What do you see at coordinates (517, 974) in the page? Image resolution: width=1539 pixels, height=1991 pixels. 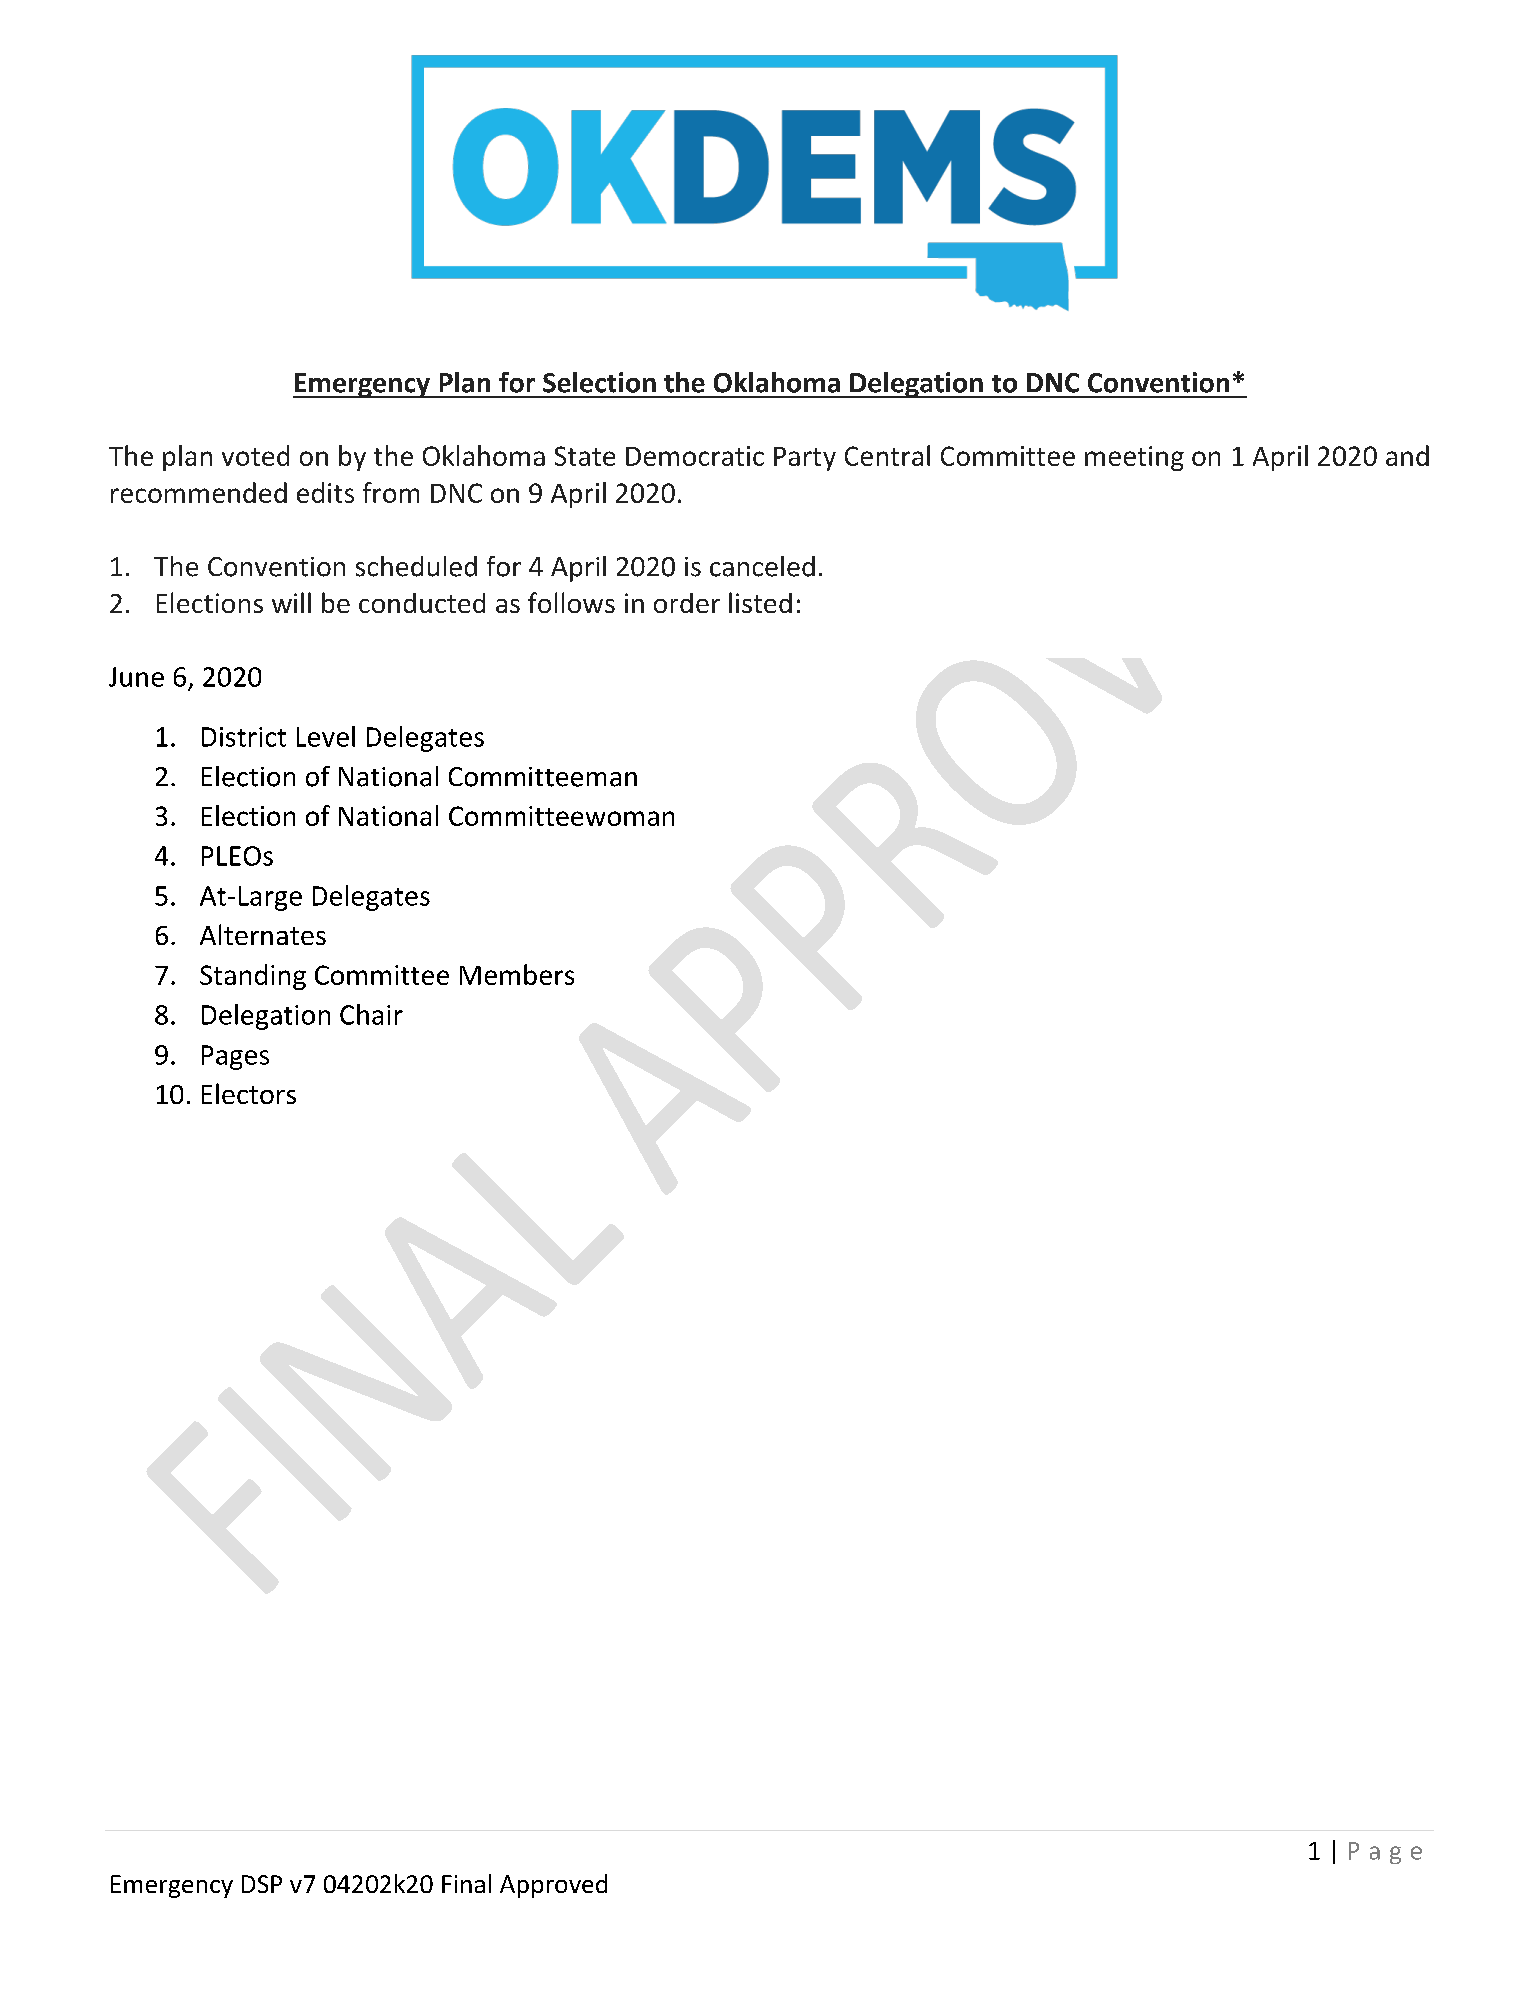 I see `Members` at bounding box center [517, 974].
